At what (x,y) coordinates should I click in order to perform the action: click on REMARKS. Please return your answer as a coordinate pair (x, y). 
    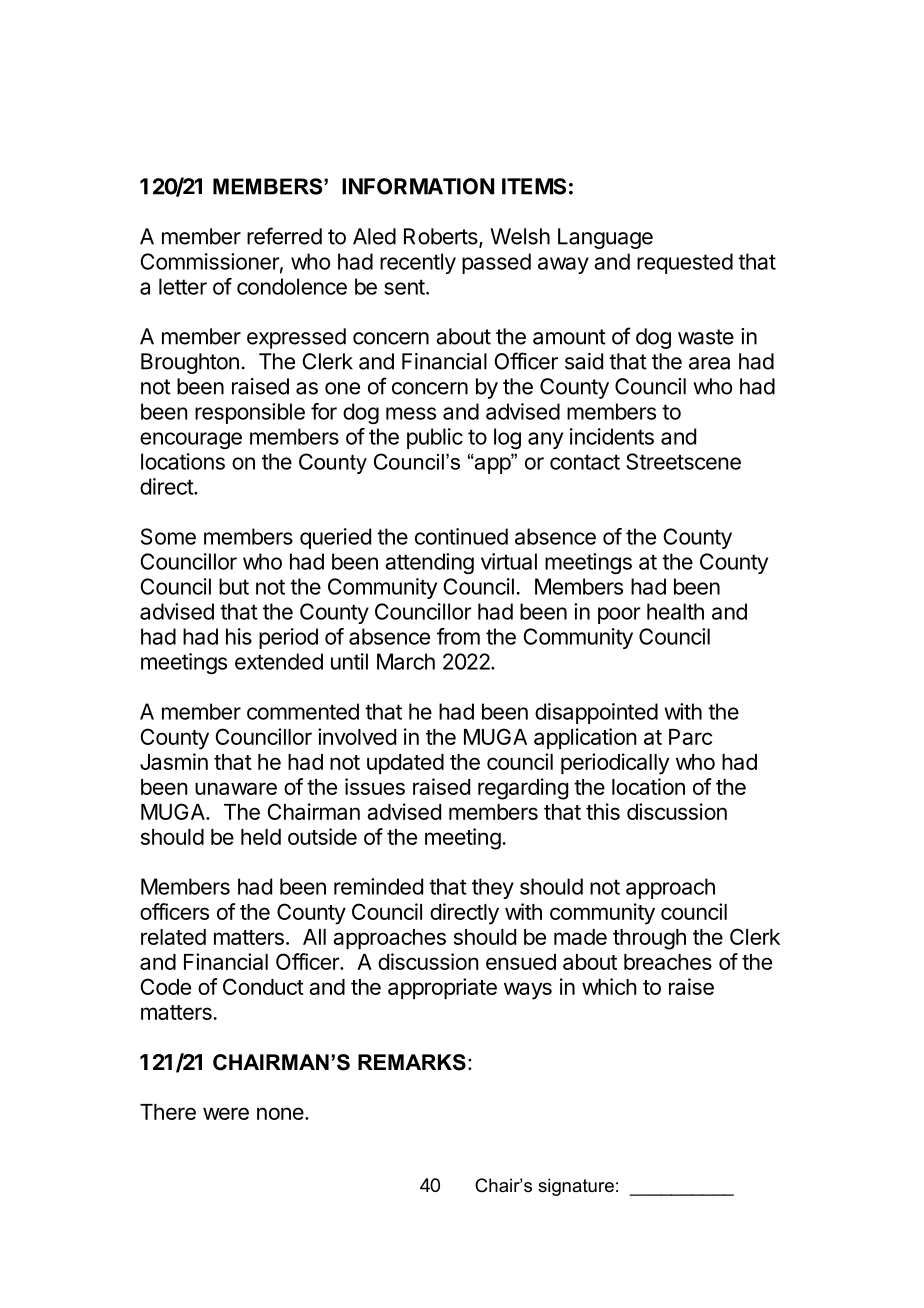
    Looking at the image, I should click on (412, 1062).
